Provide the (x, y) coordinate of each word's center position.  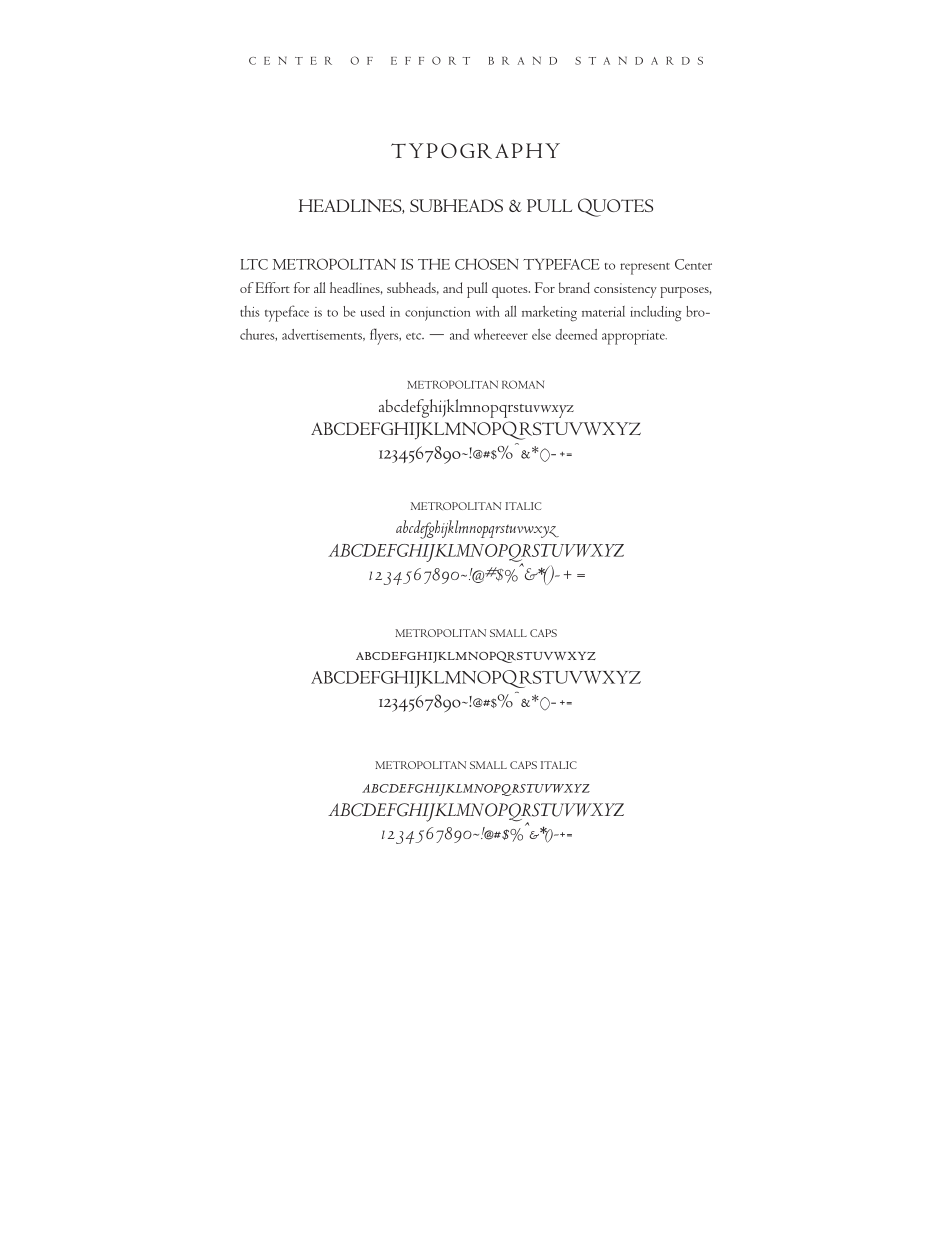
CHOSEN (487, 264)
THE (434, 264)
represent (645, 269)
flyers (385, 336)
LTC (254, 264)
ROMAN (523, 384)
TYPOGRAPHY (475, 151)
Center (693, 264)
